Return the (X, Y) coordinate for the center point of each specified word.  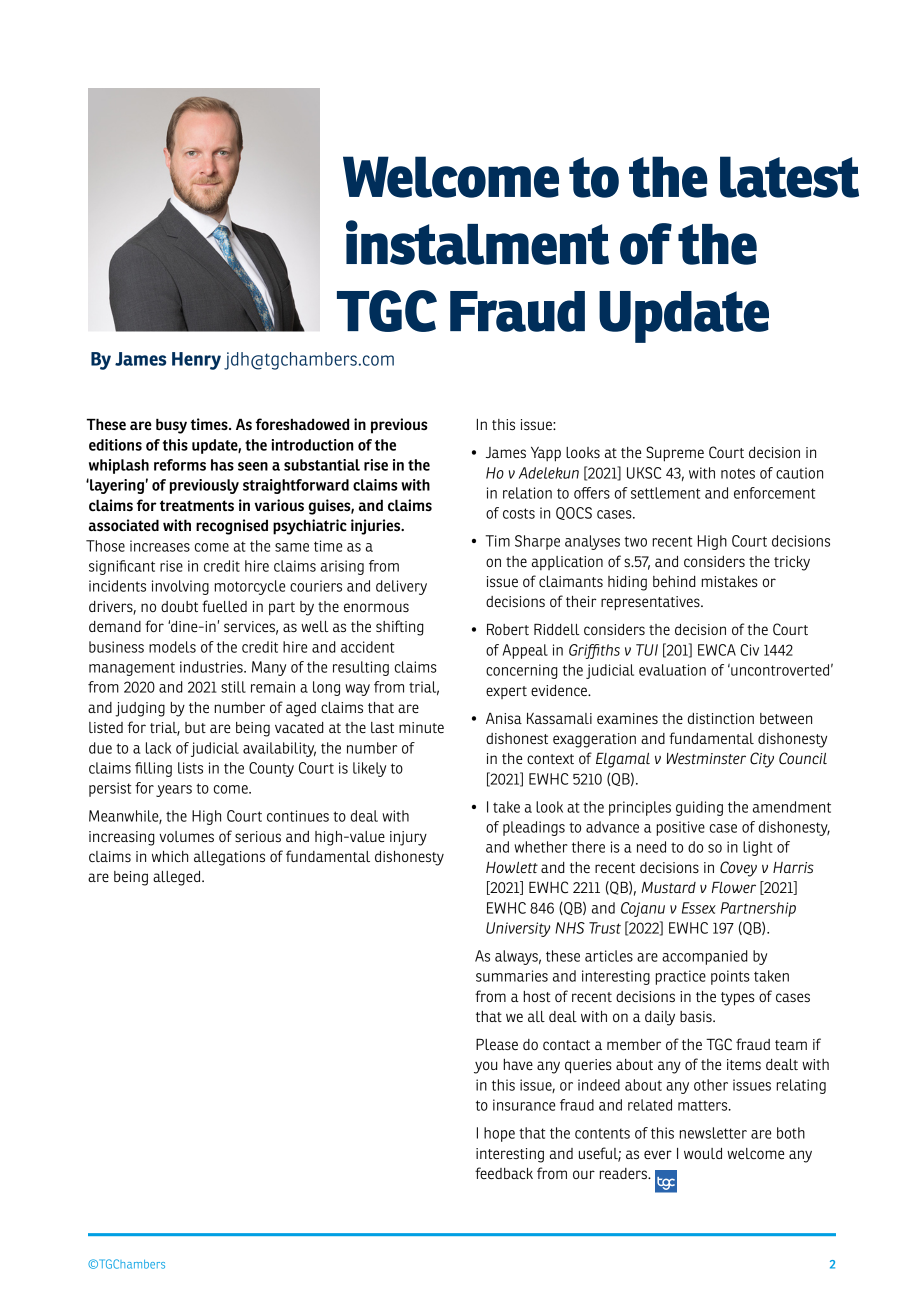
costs (519, 513)
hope (499, 1134)
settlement (665, 493)
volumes (186, 836)
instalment (477, 242)
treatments (197, 505)
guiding (699, 808)
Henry (196, 361)
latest (789, 177)
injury (408, 838)
